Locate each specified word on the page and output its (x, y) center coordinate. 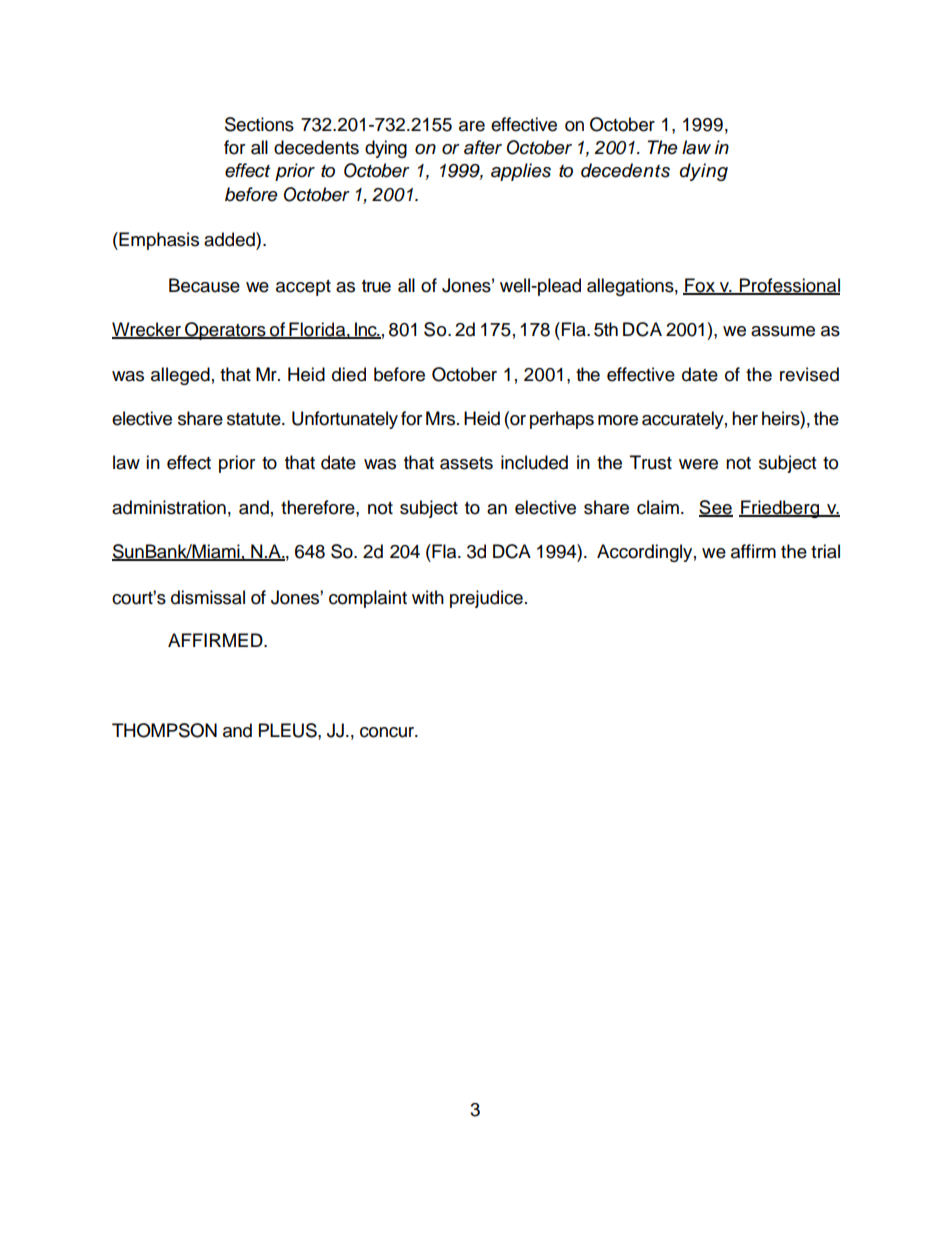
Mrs (442, 418)
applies (521, 172)
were (698, 464)
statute (255, 419)
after (483, 147)
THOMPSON (164, 730)
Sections (259, 124)
